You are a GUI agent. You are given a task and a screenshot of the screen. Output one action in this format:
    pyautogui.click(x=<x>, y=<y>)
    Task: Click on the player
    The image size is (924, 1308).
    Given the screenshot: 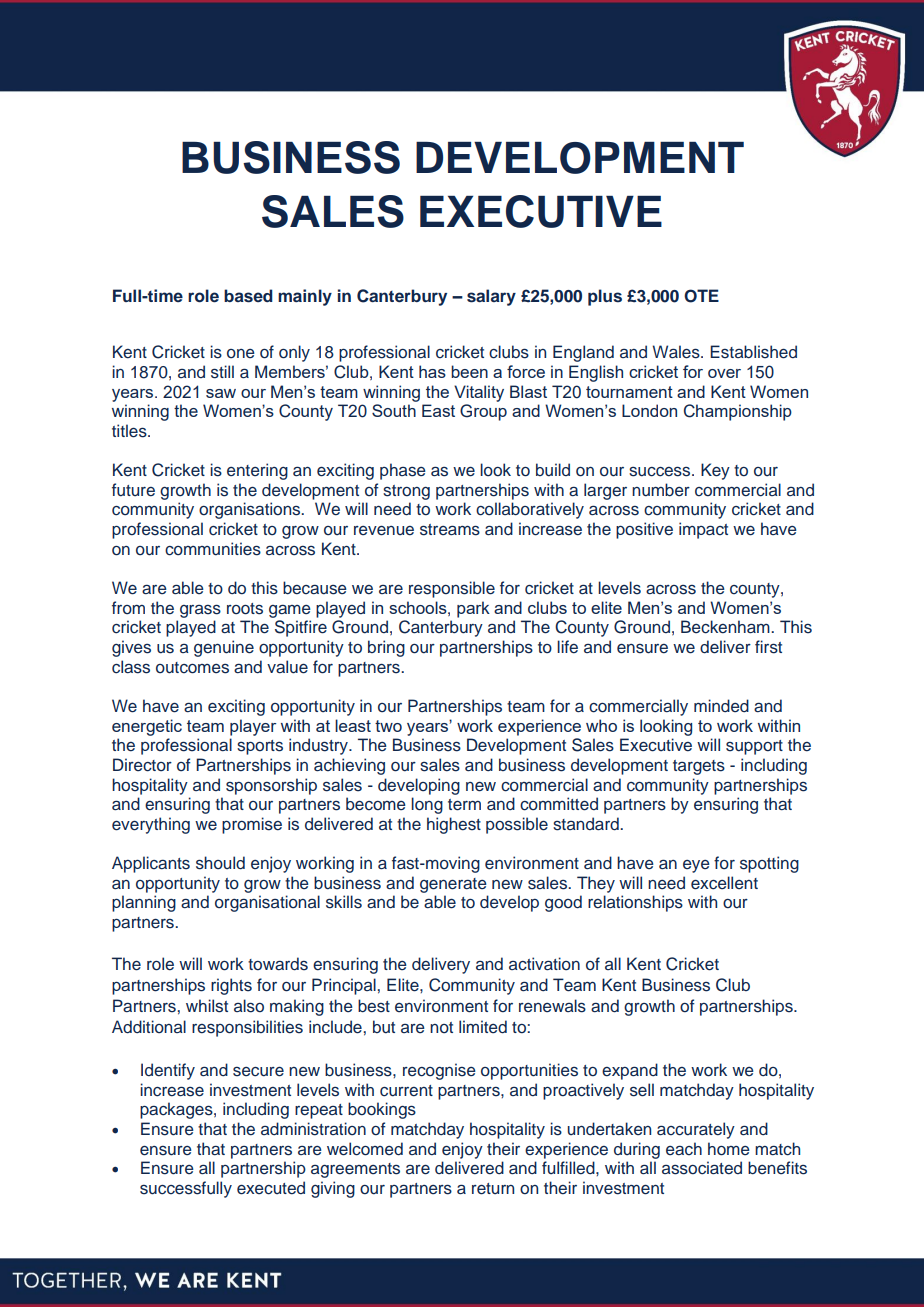 What is the action you would take?
    pyautogui.click(x=253, y=727)
